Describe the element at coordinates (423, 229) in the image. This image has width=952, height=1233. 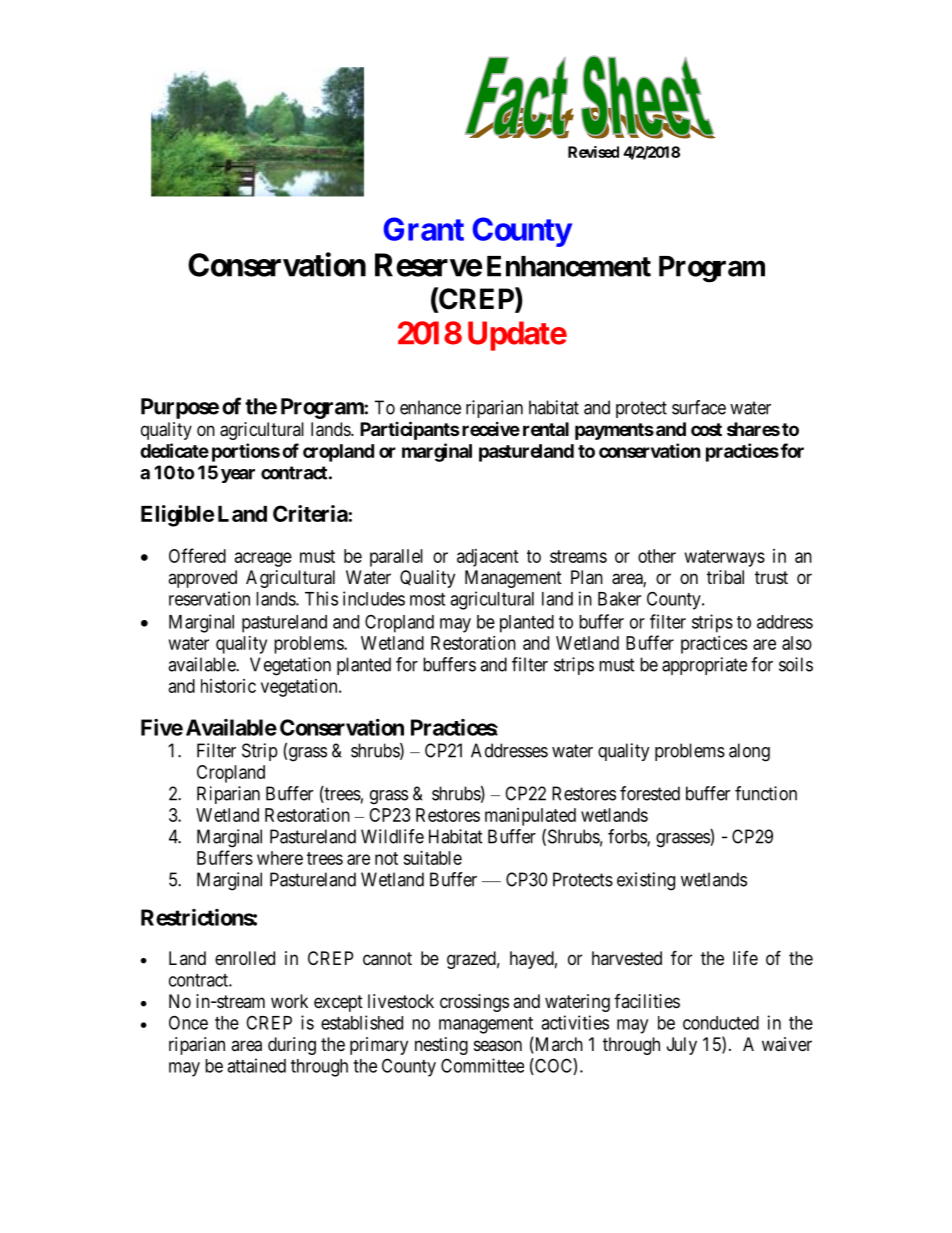
I see `Grant` at that location.
